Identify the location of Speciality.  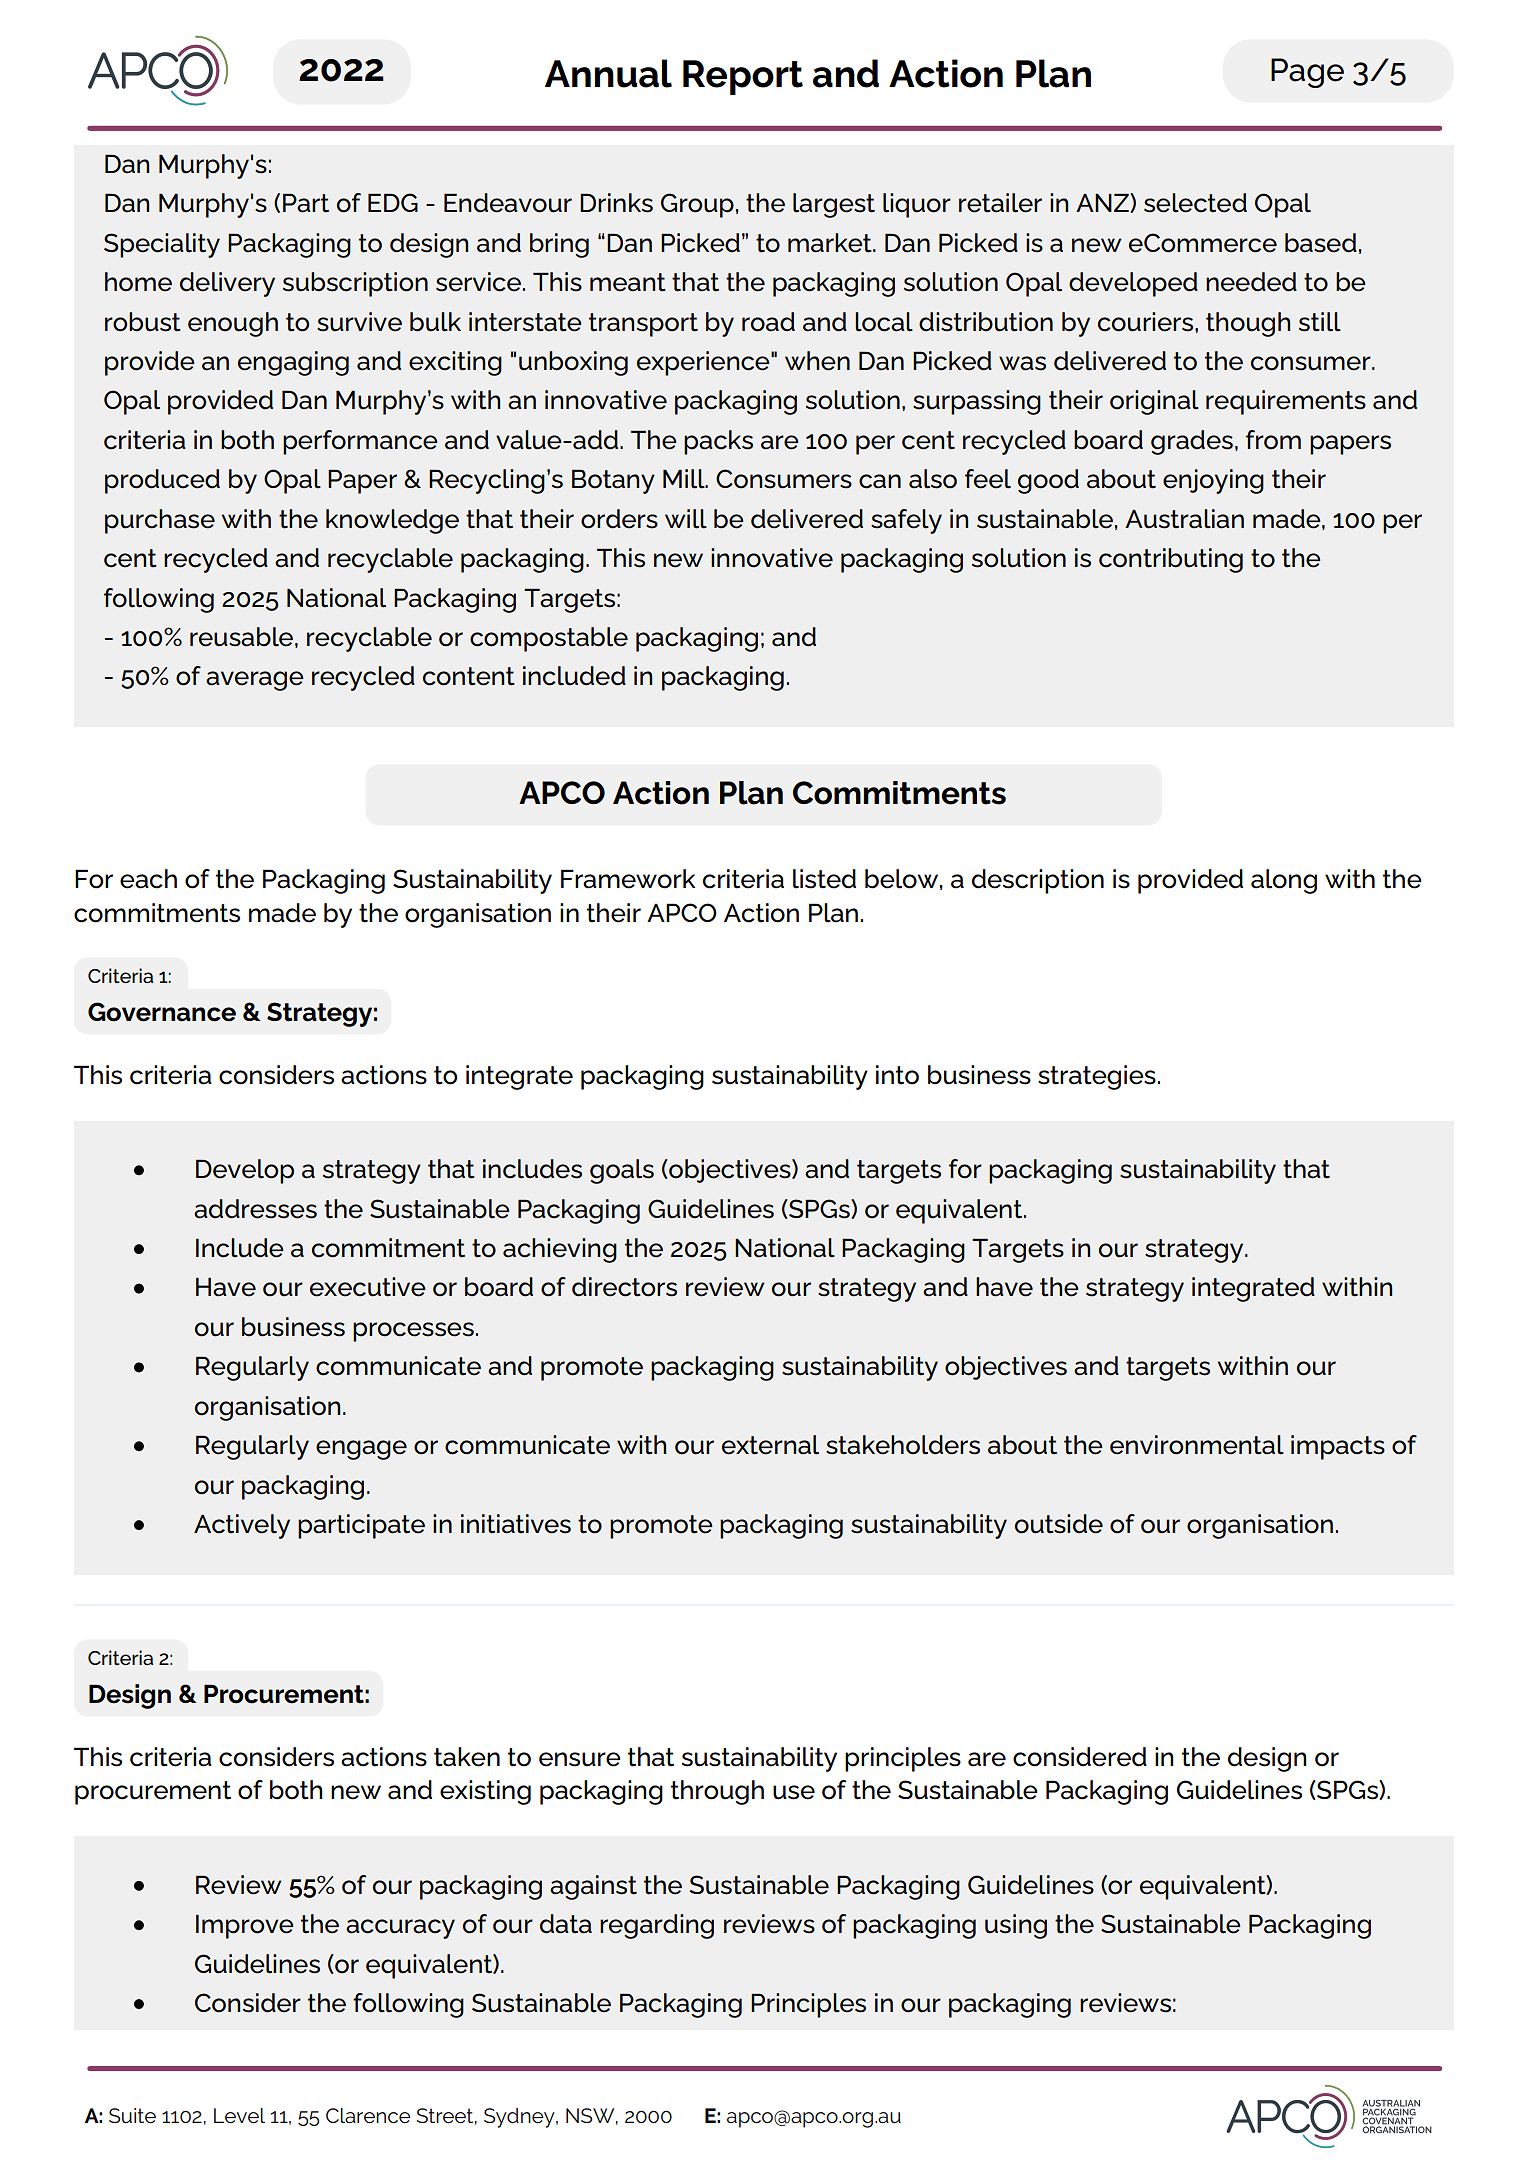
(162, 245).
